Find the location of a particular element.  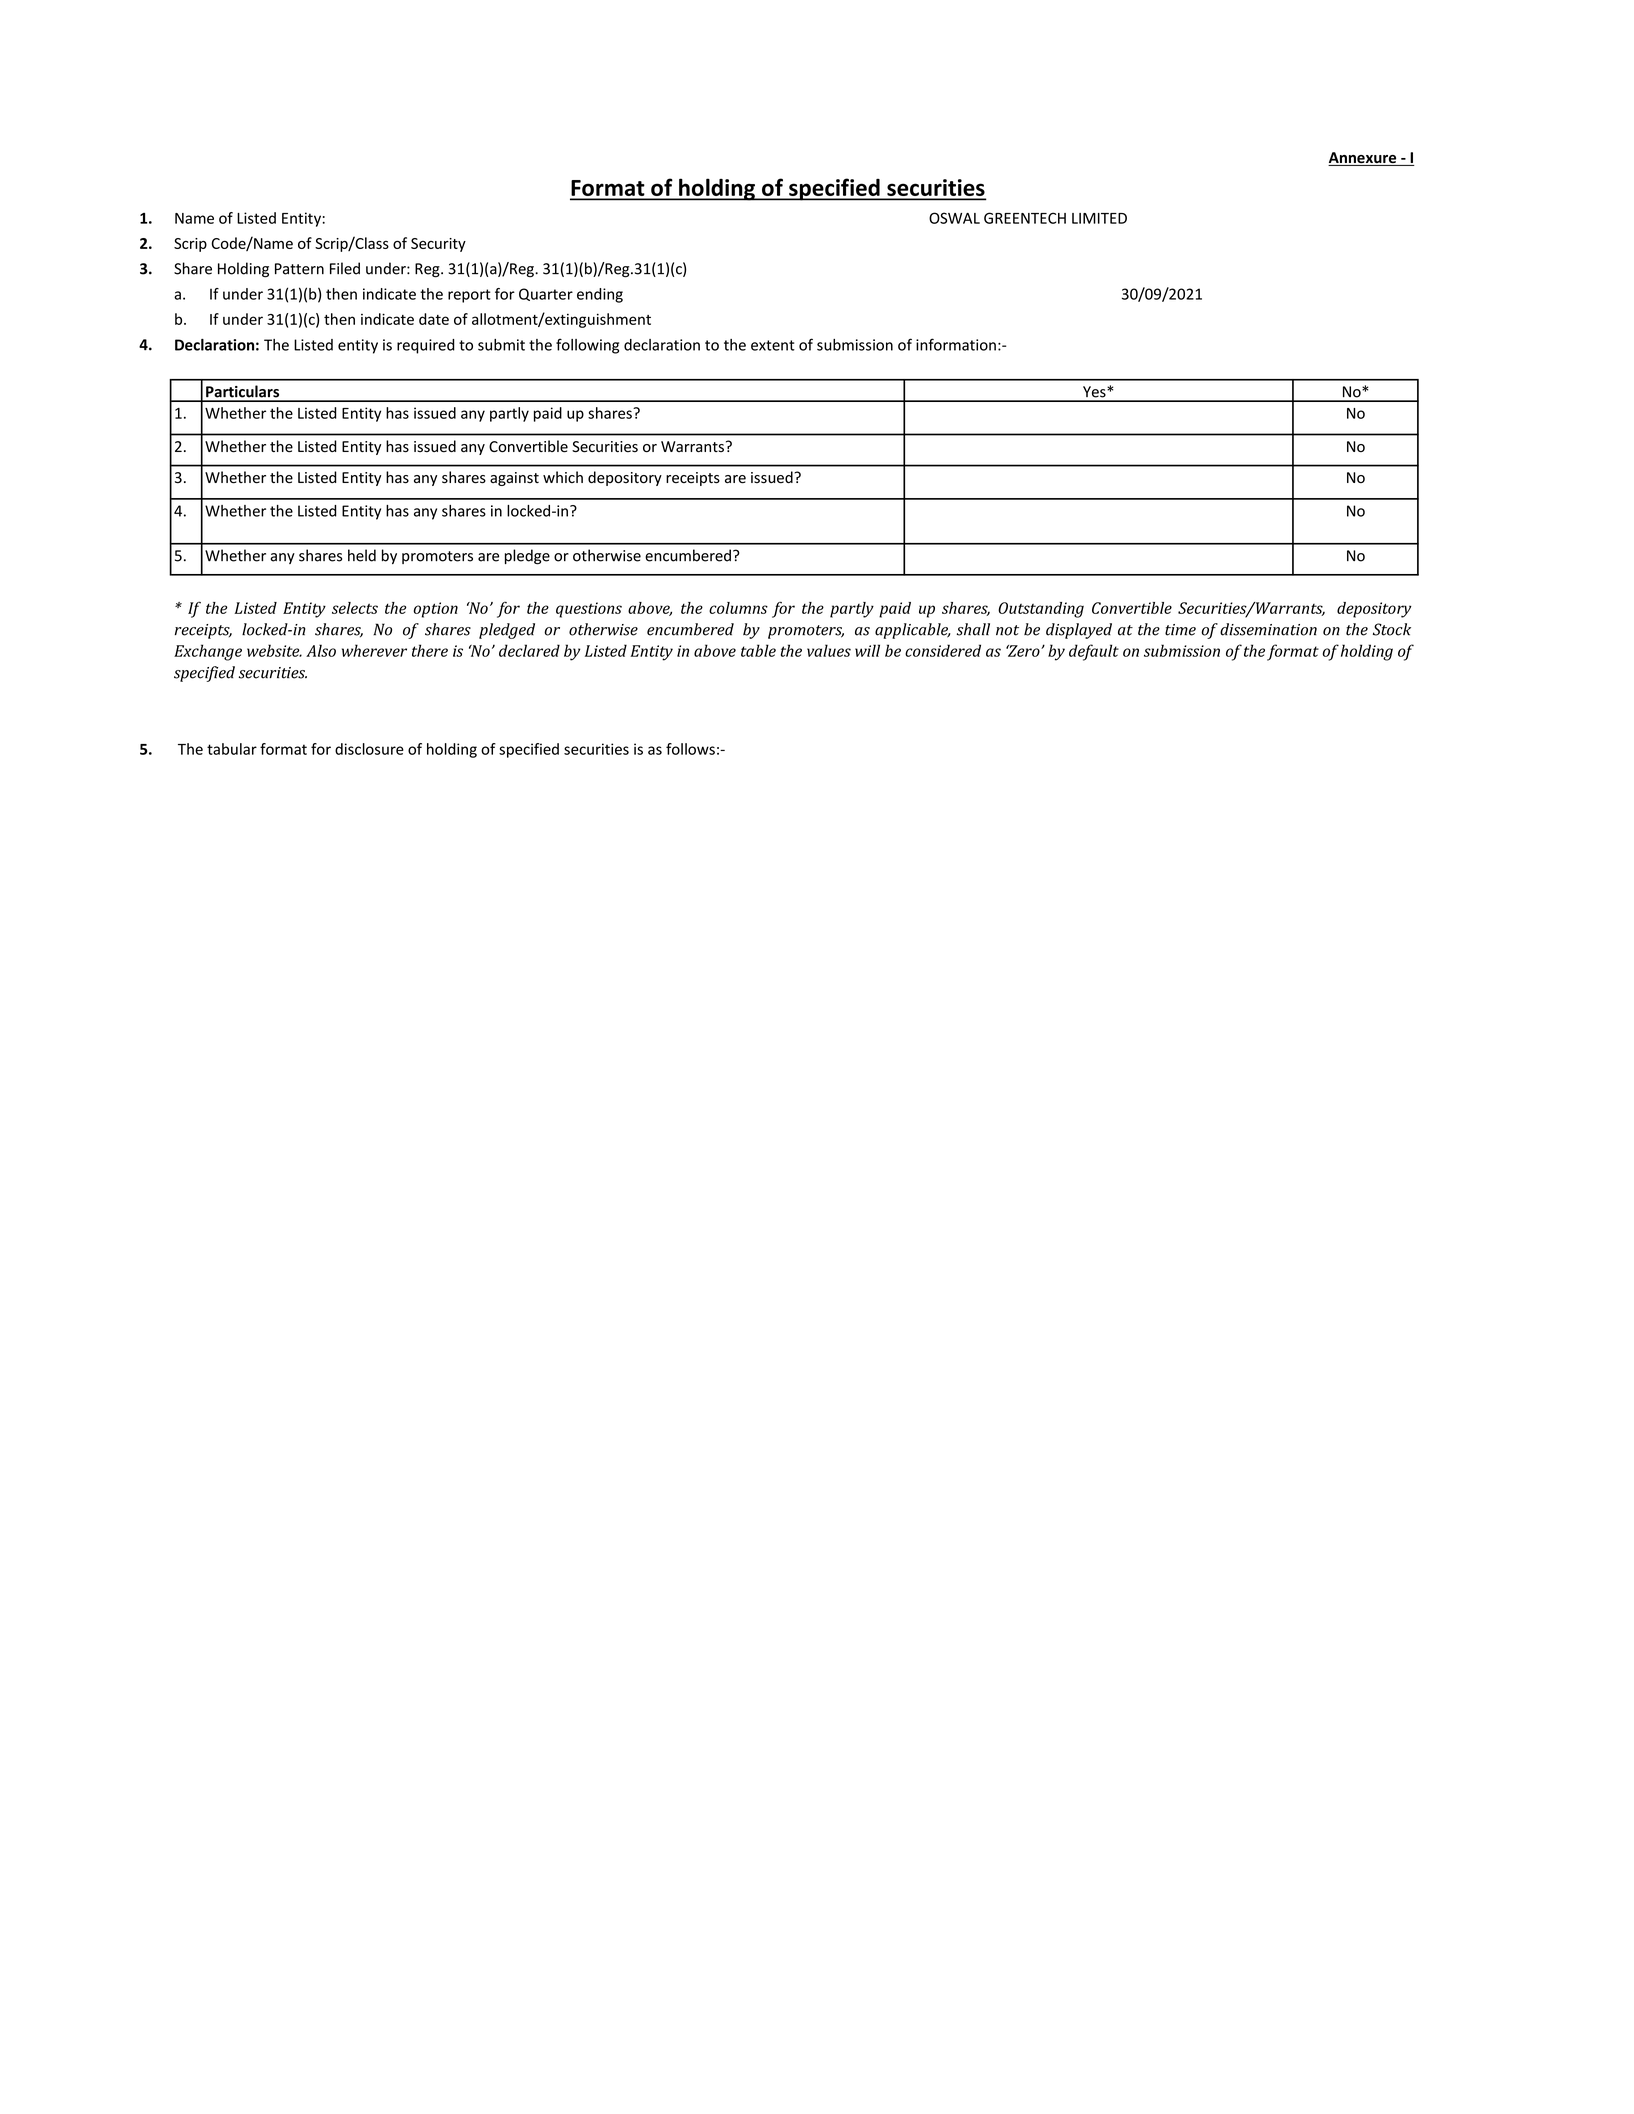

Outstanding is located at coordinates (1041, 610).
